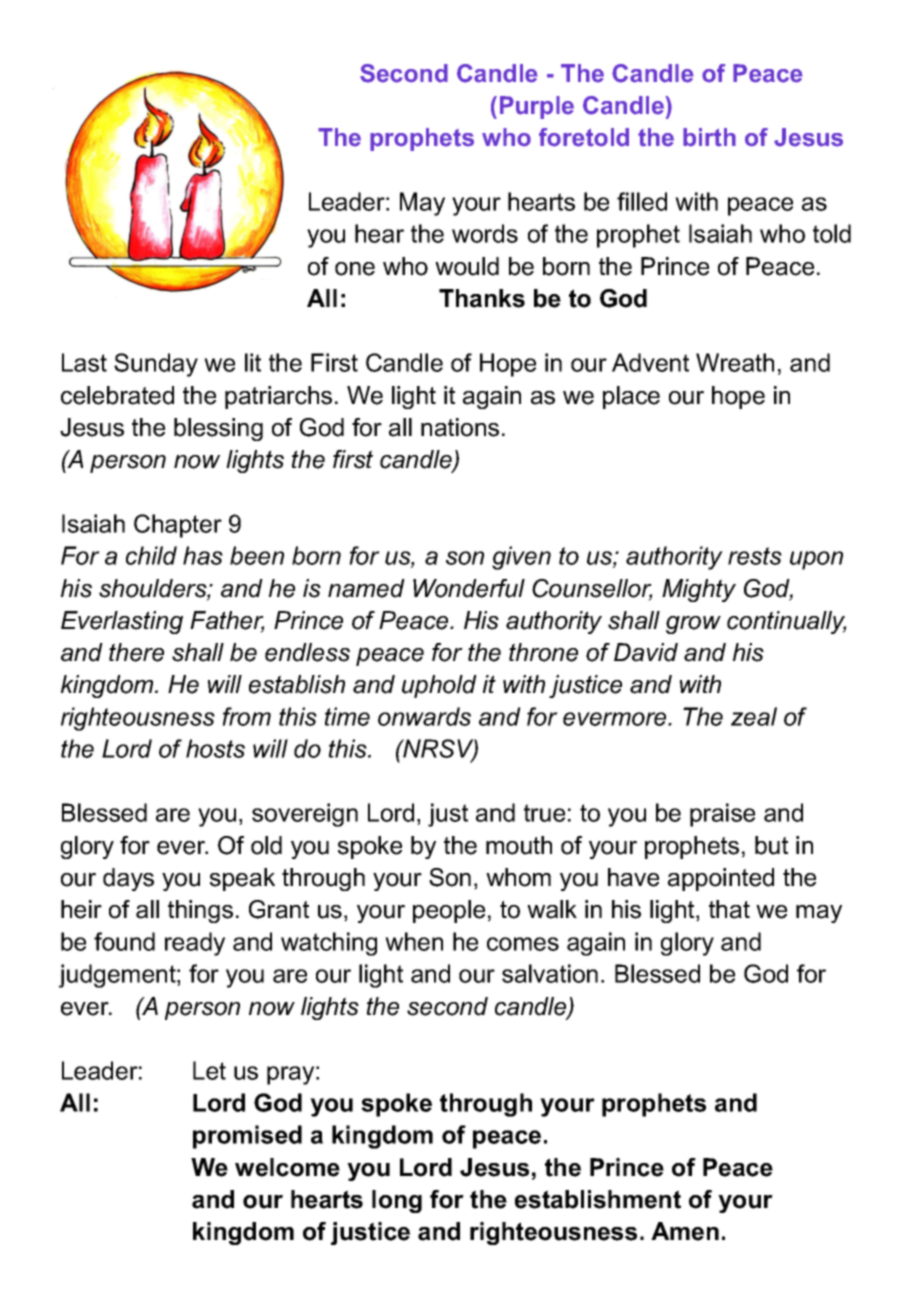 The width and height of the screenshot is (924, 1308). What do you see at coordinates (397, 1201) in the screenshot?
I see `long` at bounding box center [397, 1201].
